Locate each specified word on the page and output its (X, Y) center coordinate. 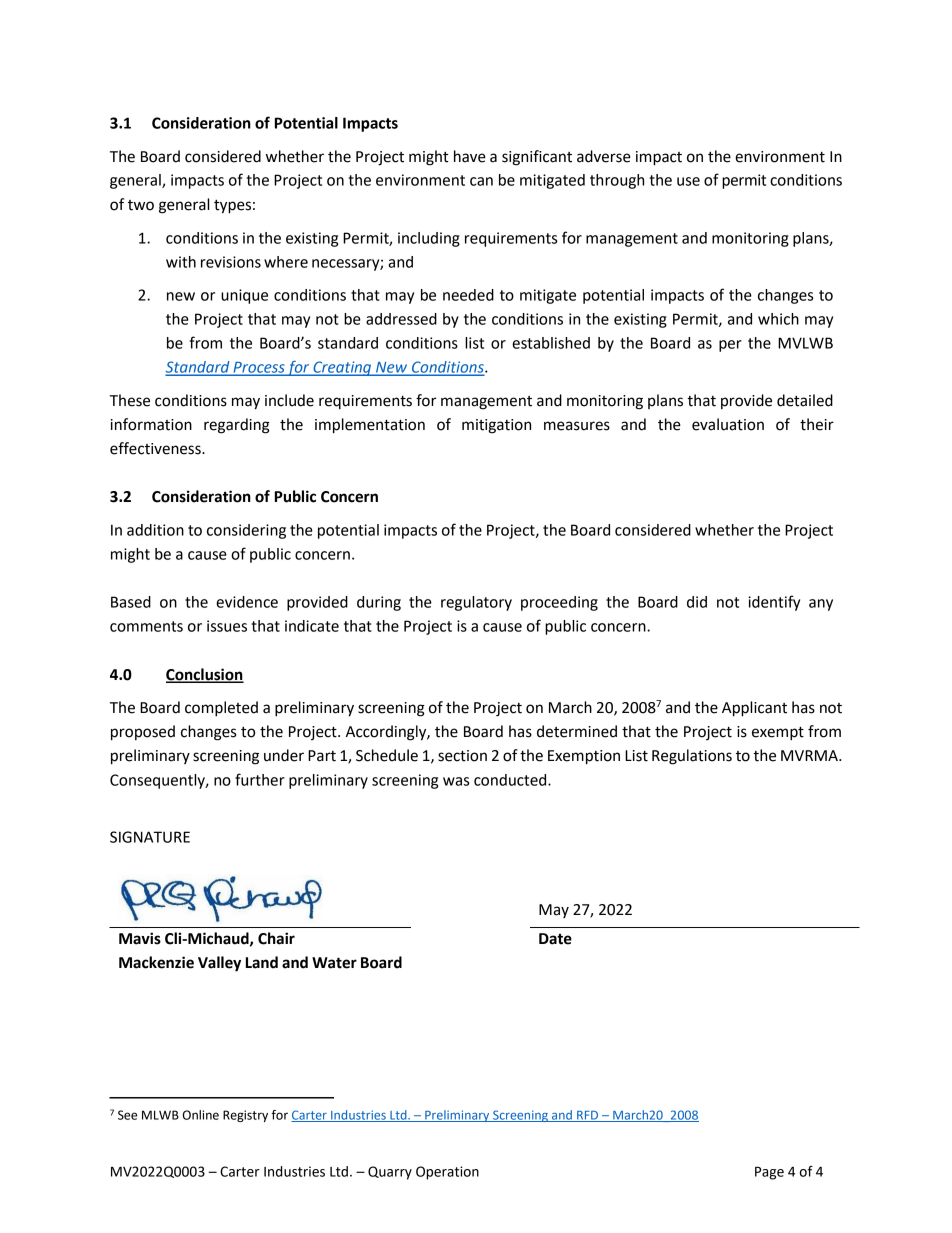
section (462, 756)
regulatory (476, 603)
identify (774, 603)
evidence (247, 602)
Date (555, 939)
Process (259, 368)
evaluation (728, 424)
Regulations (692, 757)
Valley (219, 964)
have (470, 156)
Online (201, 1115)
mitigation (496, 426)
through (617, 181)
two (141, 205)
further (260, 779)
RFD (587, 1116)
